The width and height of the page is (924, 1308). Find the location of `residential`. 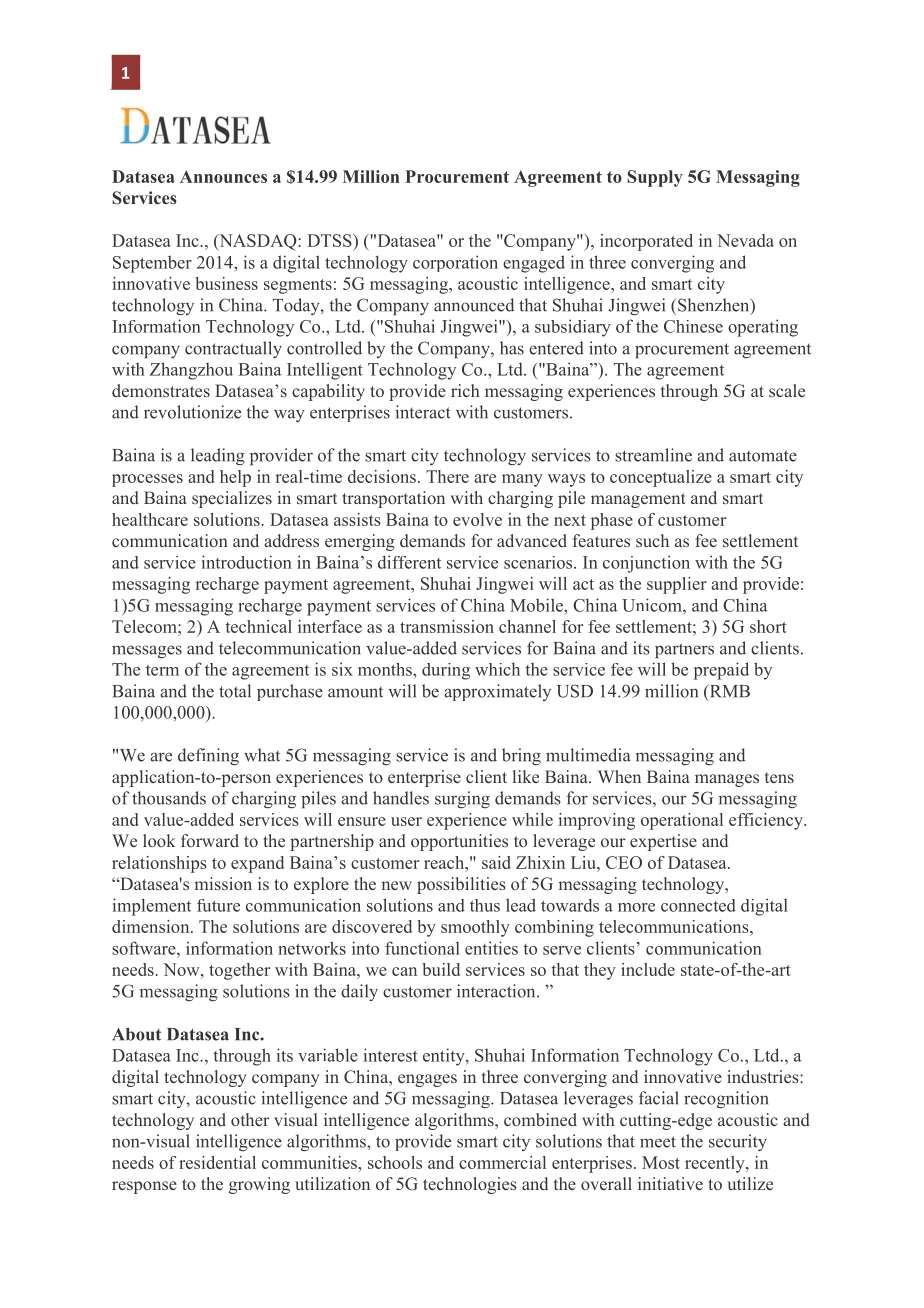

residential is located at coordinates (217, 1162).
